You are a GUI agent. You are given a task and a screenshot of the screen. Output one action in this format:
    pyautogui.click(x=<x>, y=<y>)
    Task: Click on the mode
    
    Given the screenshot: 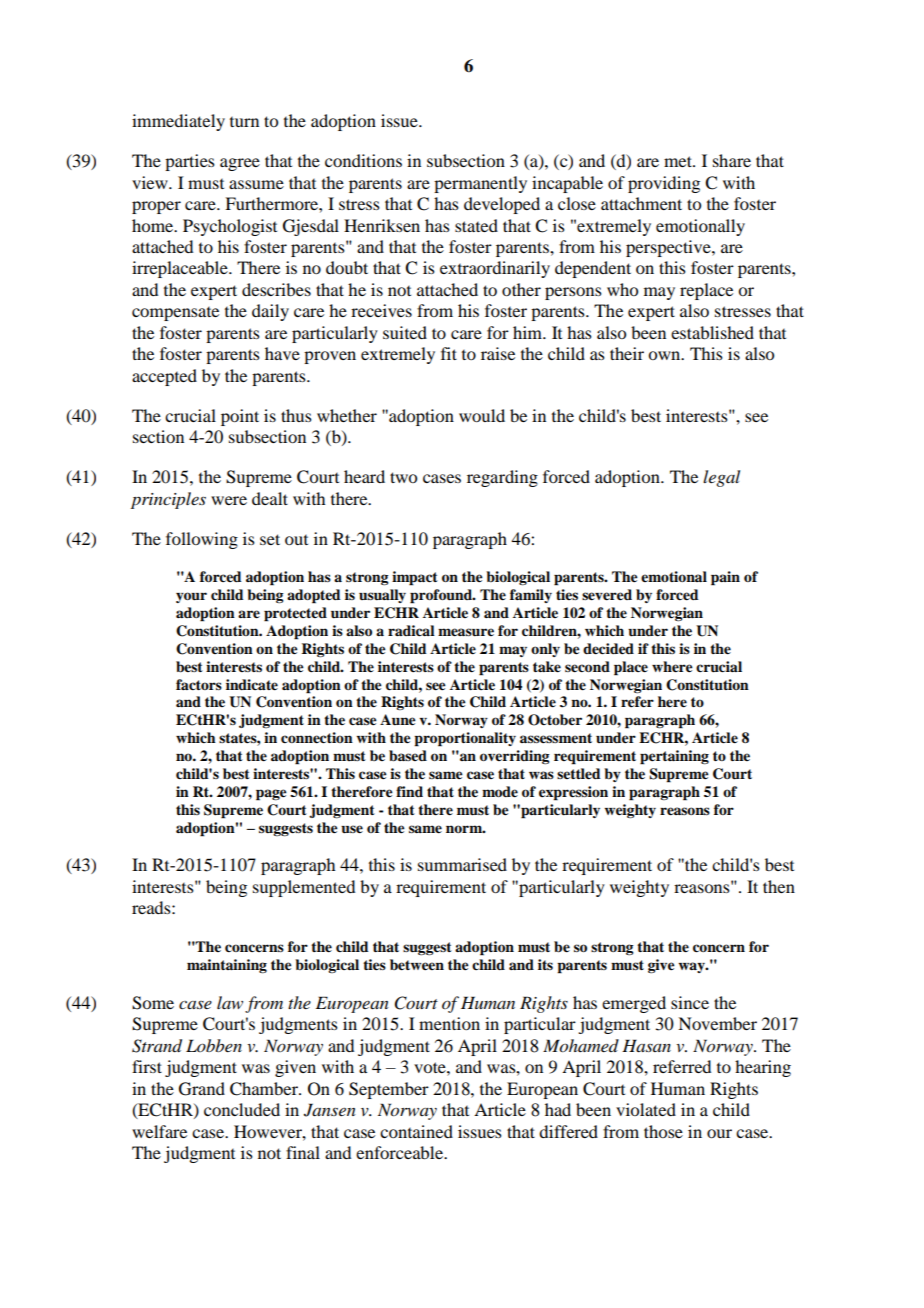 What is the action you would take?
    pyautogui.click(x=500, y=792)
